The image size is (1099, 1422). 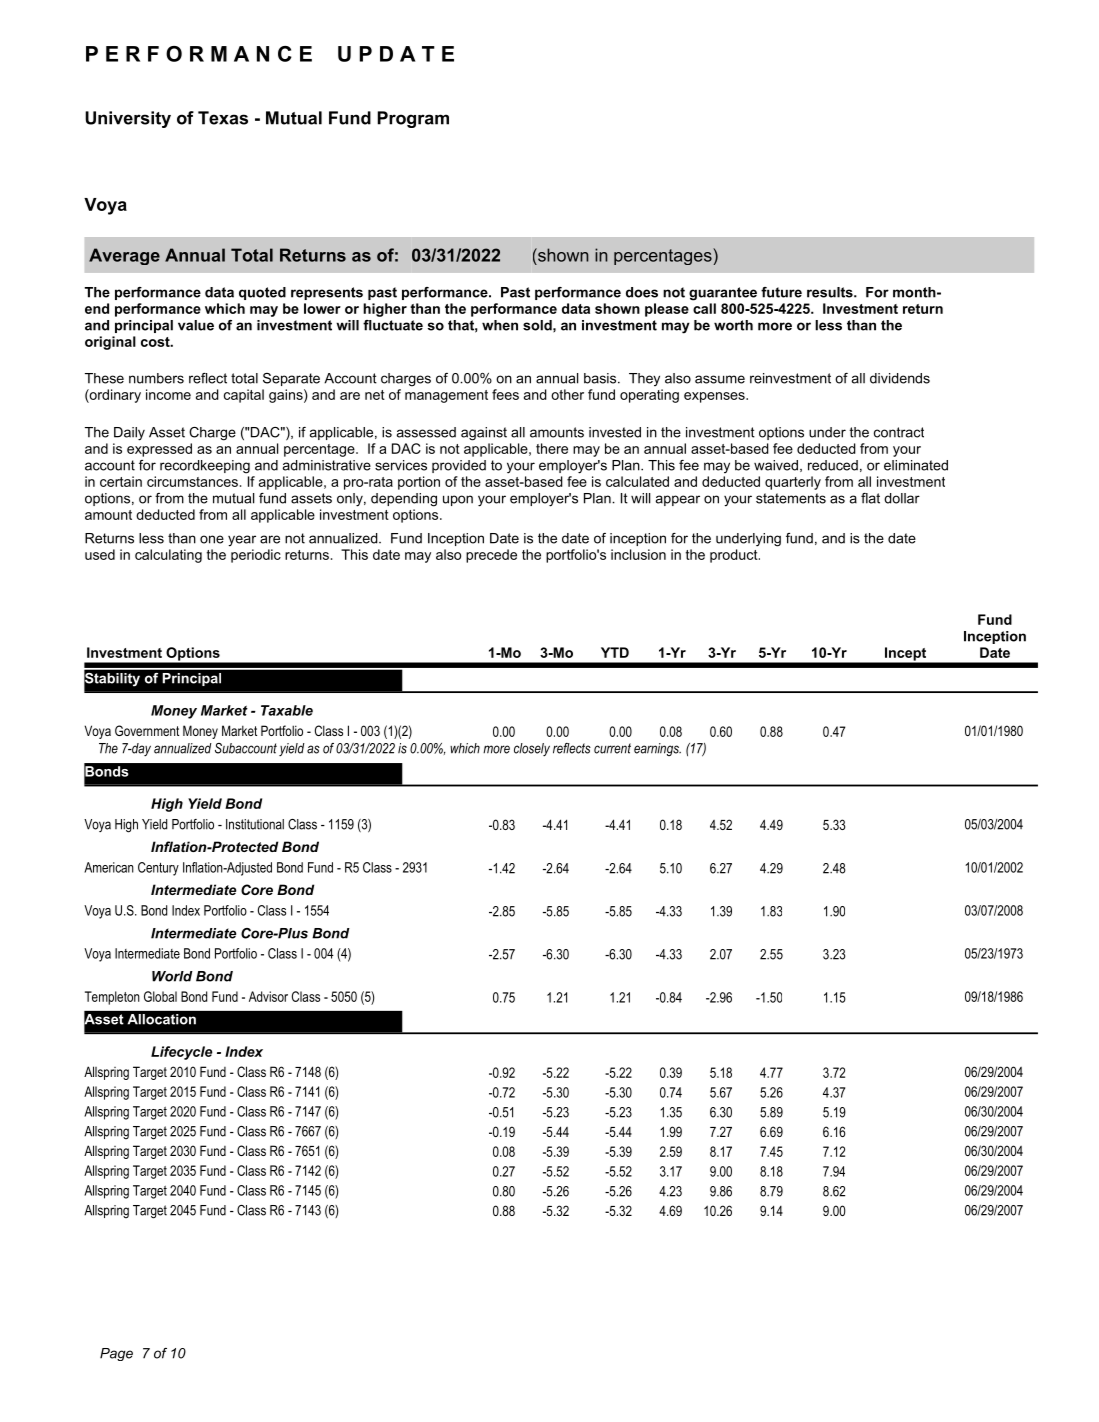 What do you see at coordinates (158, 869) in the image?
I see `Century` at bounding box center [158, 869].
